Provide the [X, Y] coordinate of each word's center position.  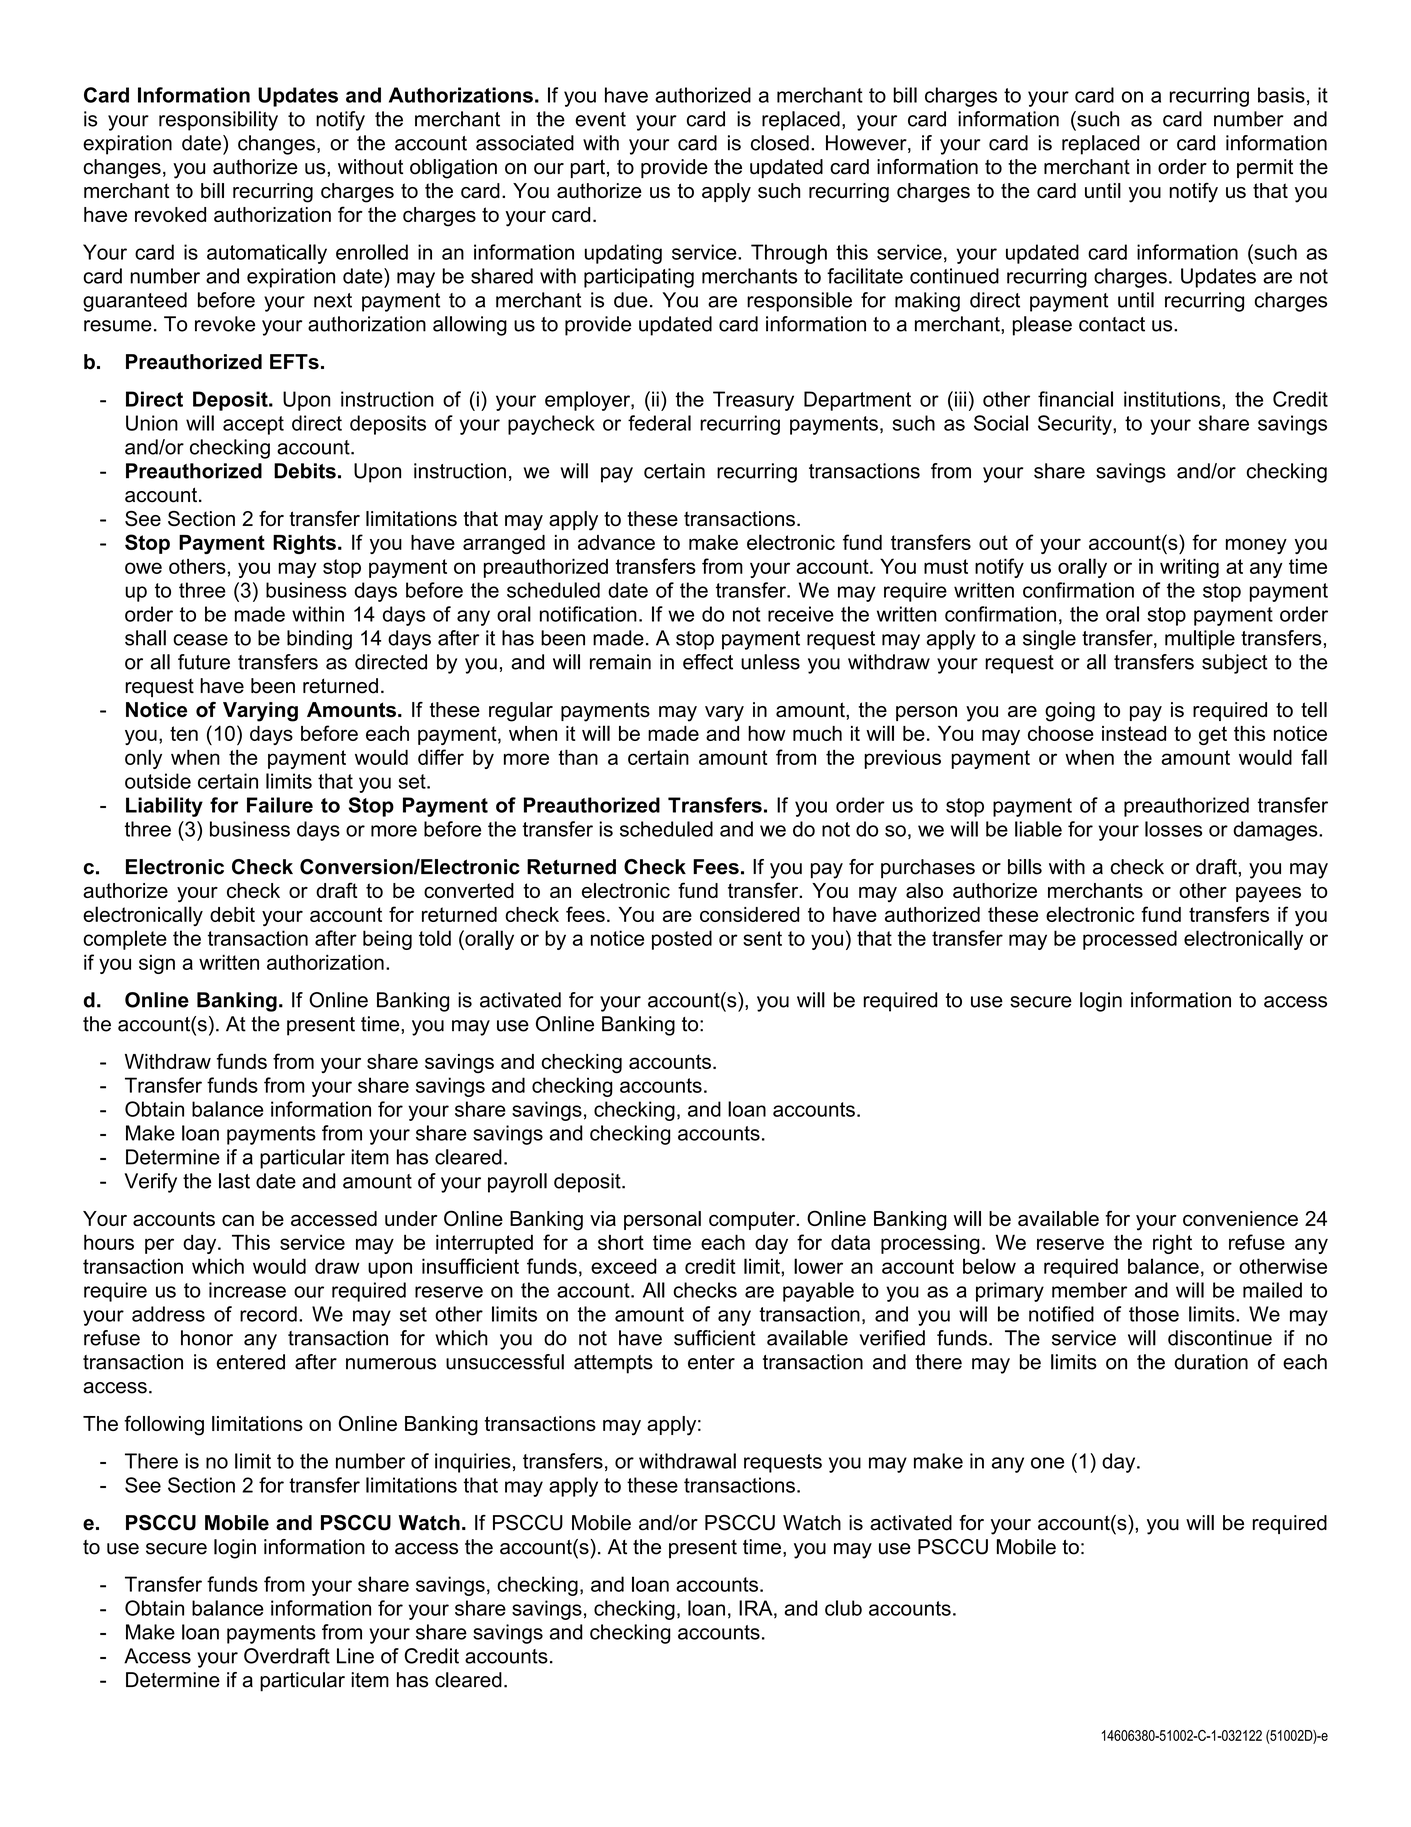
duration [1211, 1362]
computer [753, 1220]
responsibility [218, 121]
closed [780, 143]
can [238, 1220]
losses [1173, 829]
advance [616, 542]
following [164, 1425]
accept [253, 425]
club [843, 1608]
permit [1265, 168]
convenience [1240, 1218]
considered [749, 914]
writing [1189, 568]
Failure [280, 805]
